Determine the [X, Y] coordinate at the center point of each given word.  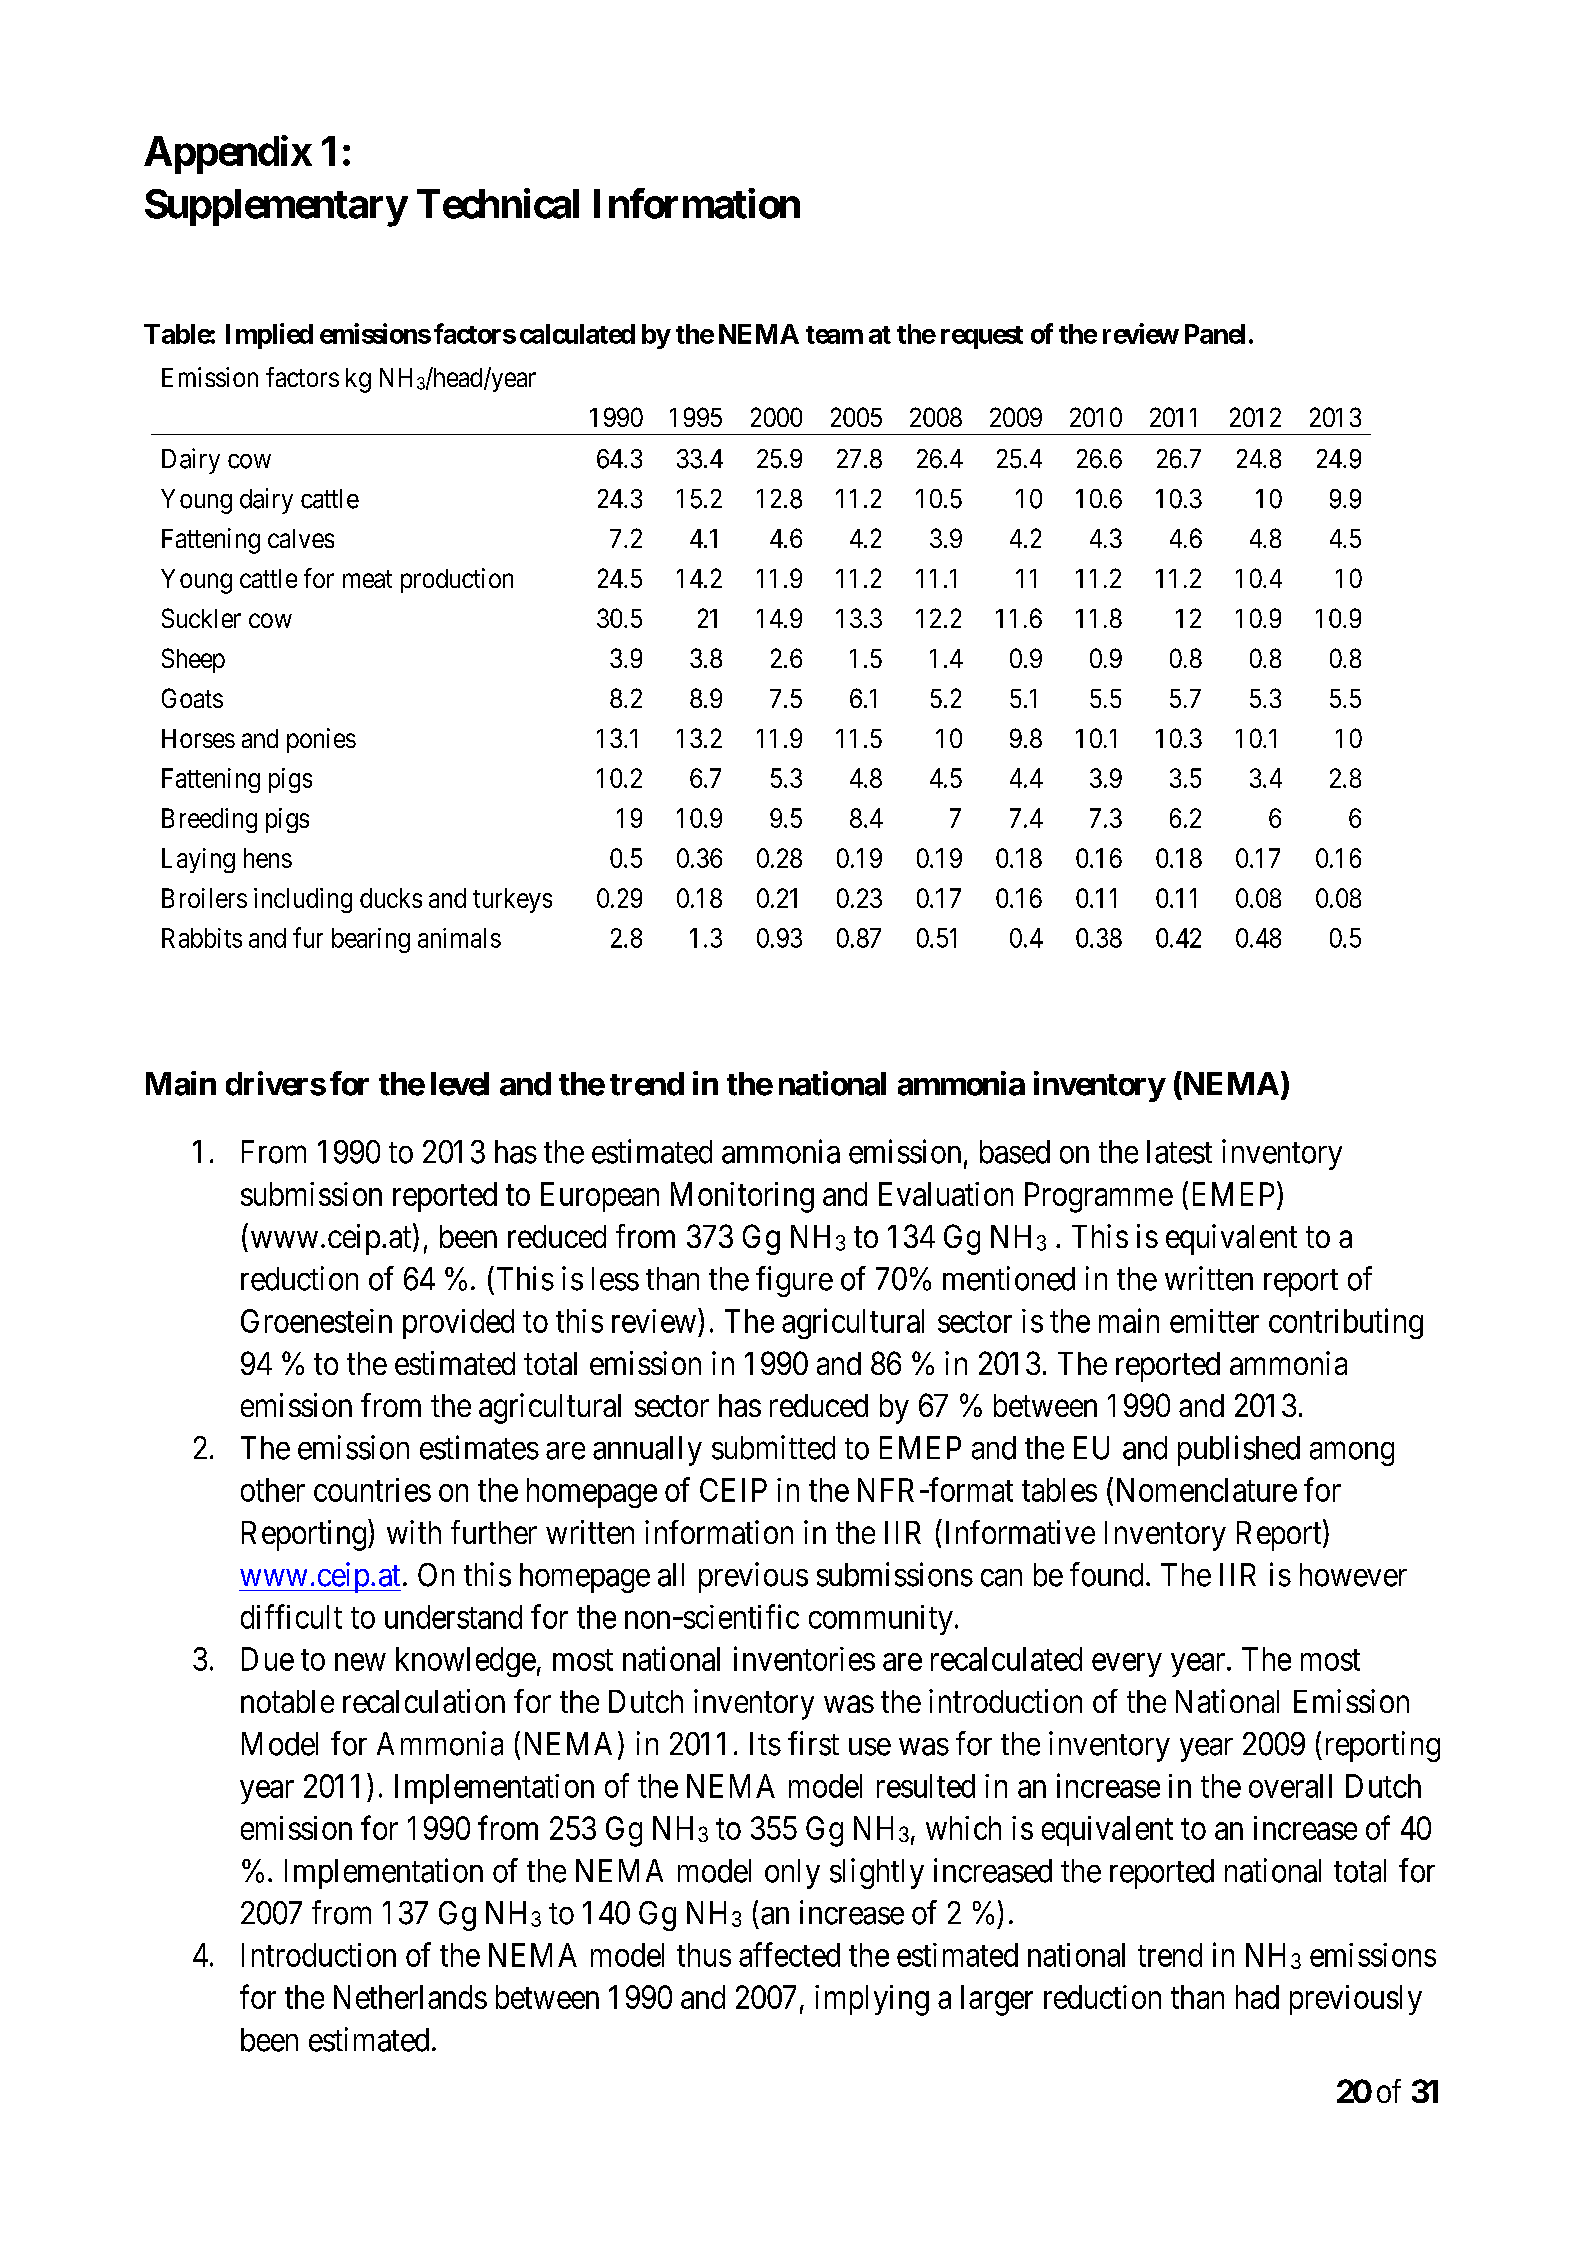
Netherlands [410, 1997]
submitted [773, 1447]
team [834, 335]
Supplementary [276, 208]
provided [458, 1324]
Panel [1215, 334]
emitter [1214, 1321]
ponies [321, 740]
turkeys [512, 900]
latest [1179, 1152]
